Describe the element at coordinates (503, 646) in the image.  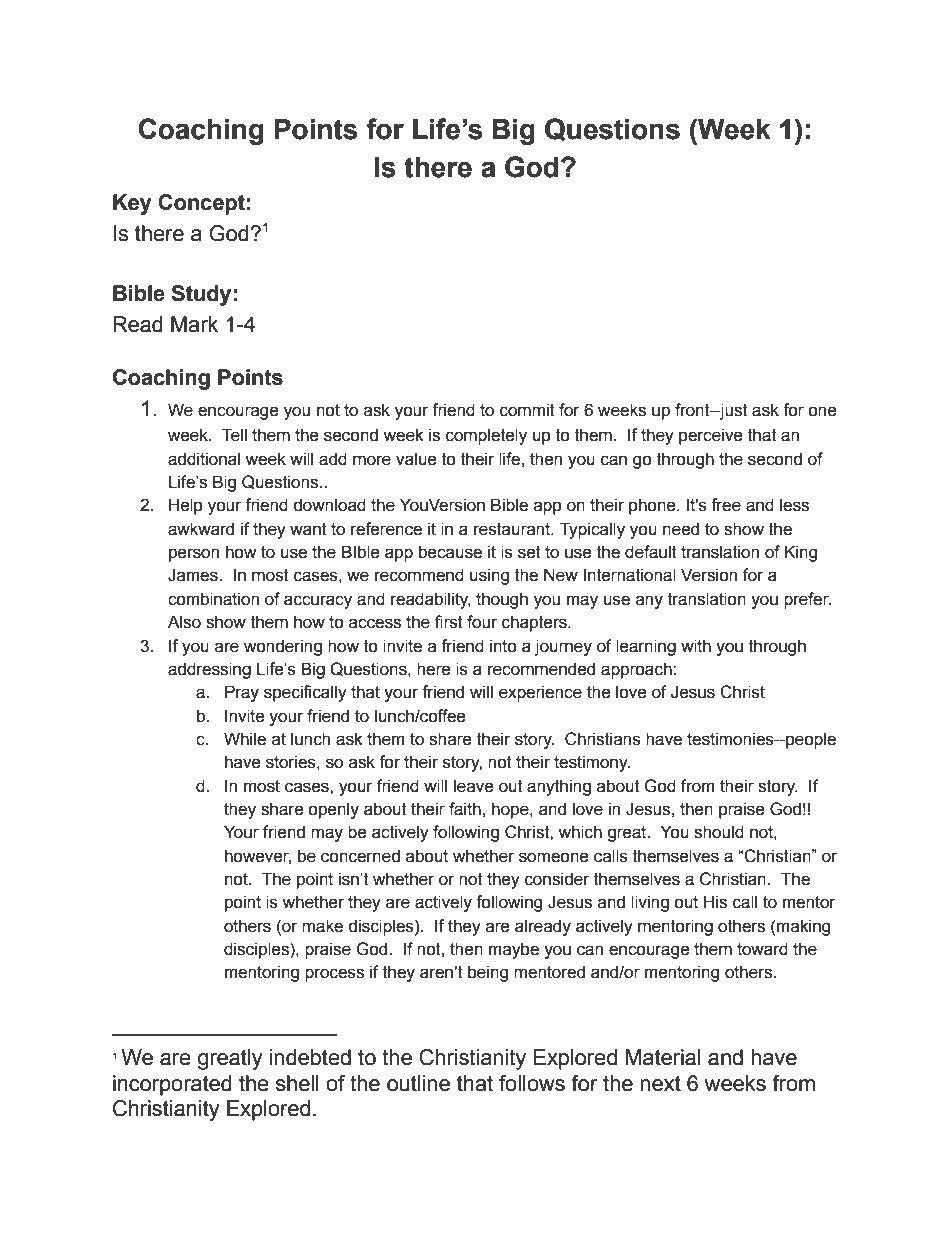
I see `into` at that location.
